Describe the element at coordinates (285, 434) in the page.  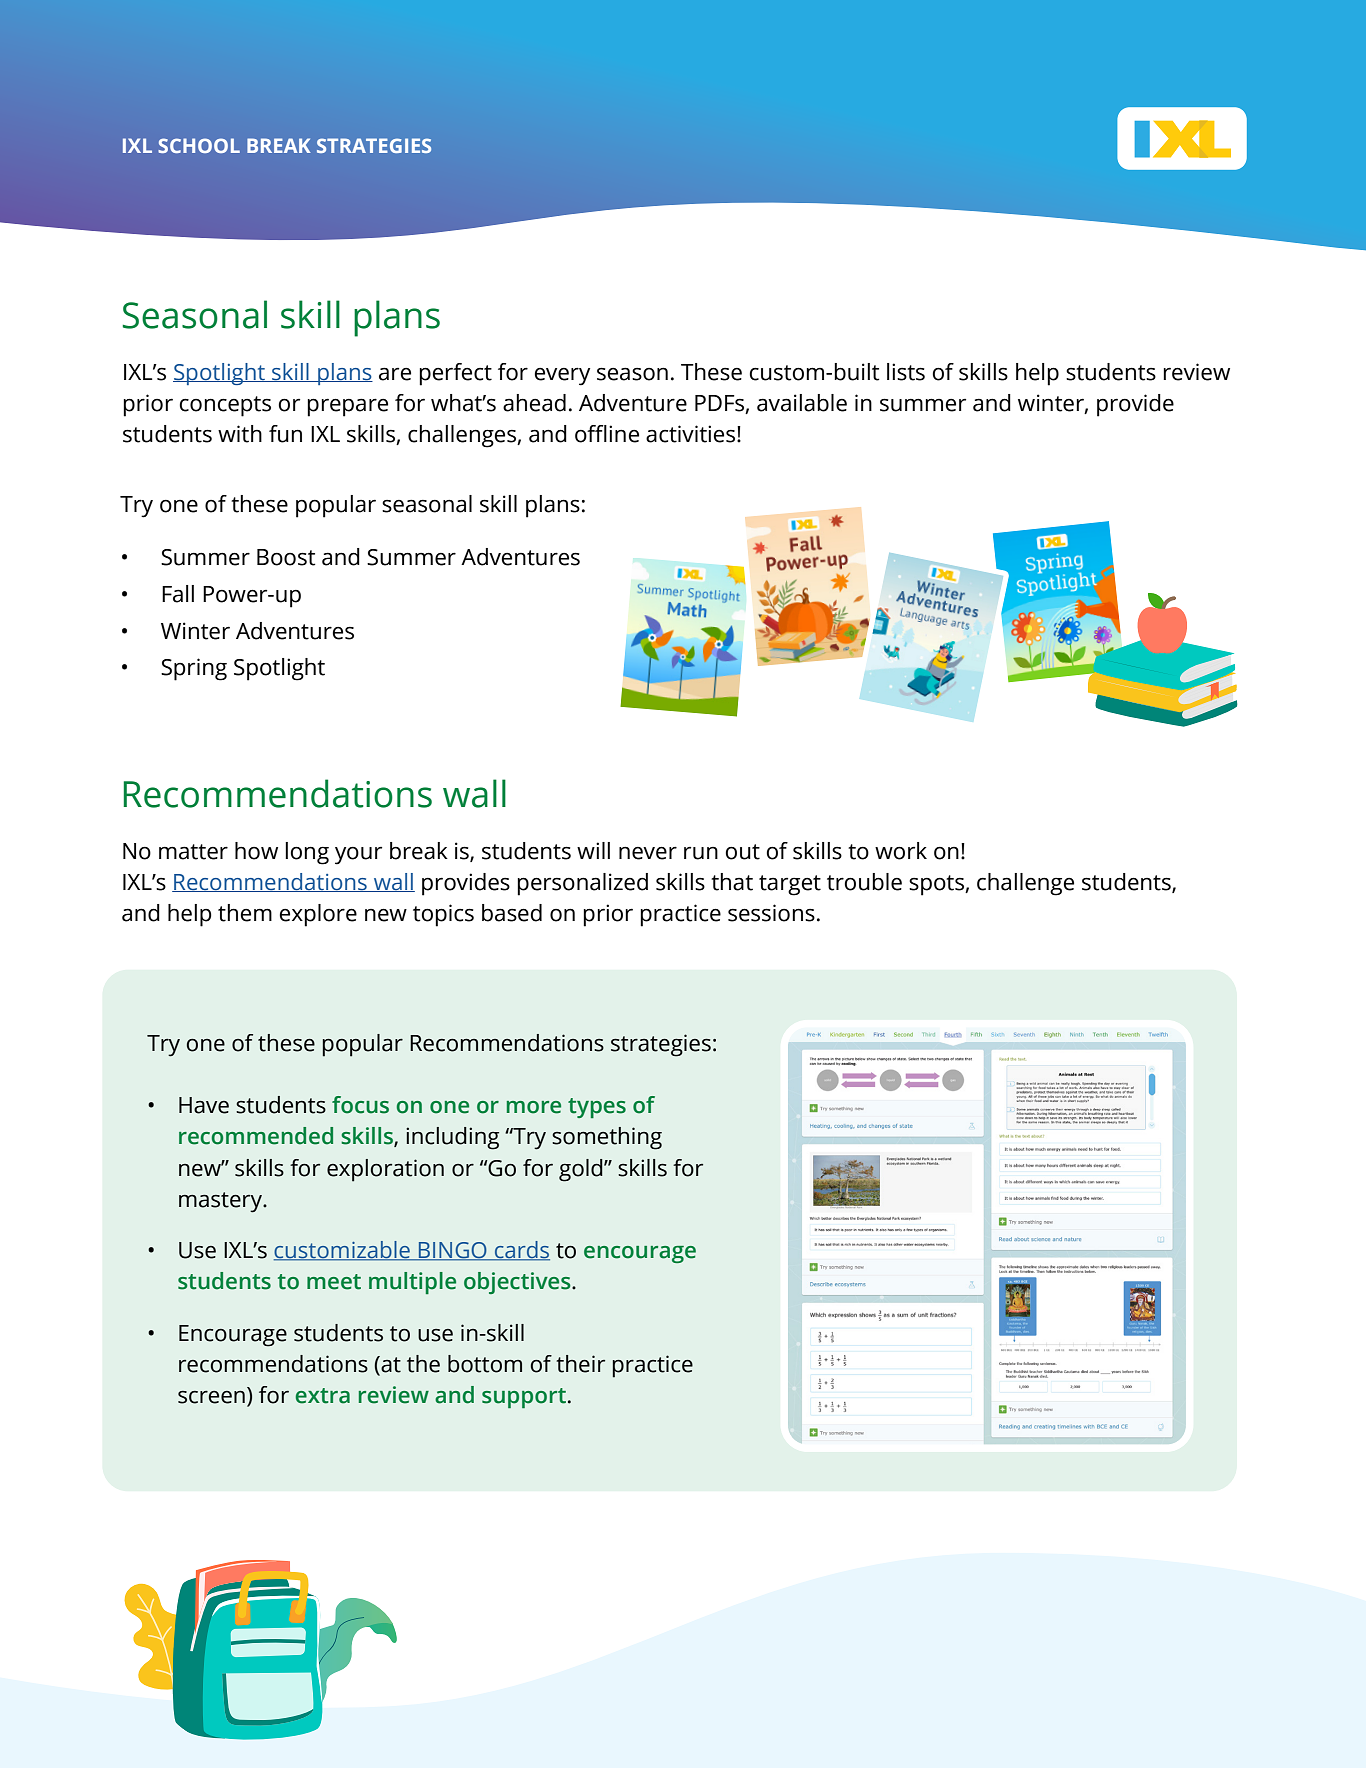
I see `fun` at that location.
